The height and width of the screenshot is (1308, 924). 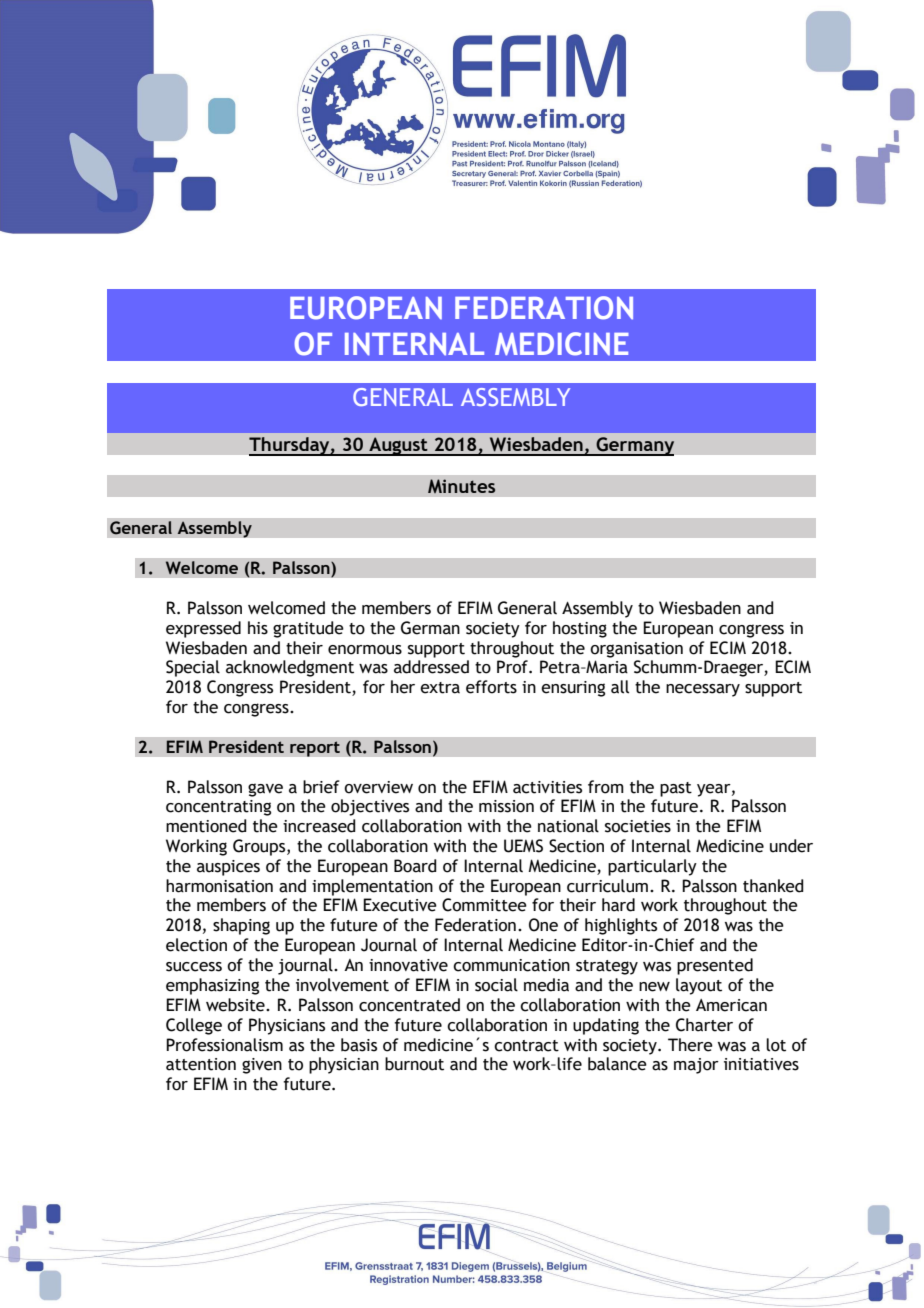 What do you see at coordinates (398, 446) in the screenshot?
I see `August` at bounding box center [398, 446].
